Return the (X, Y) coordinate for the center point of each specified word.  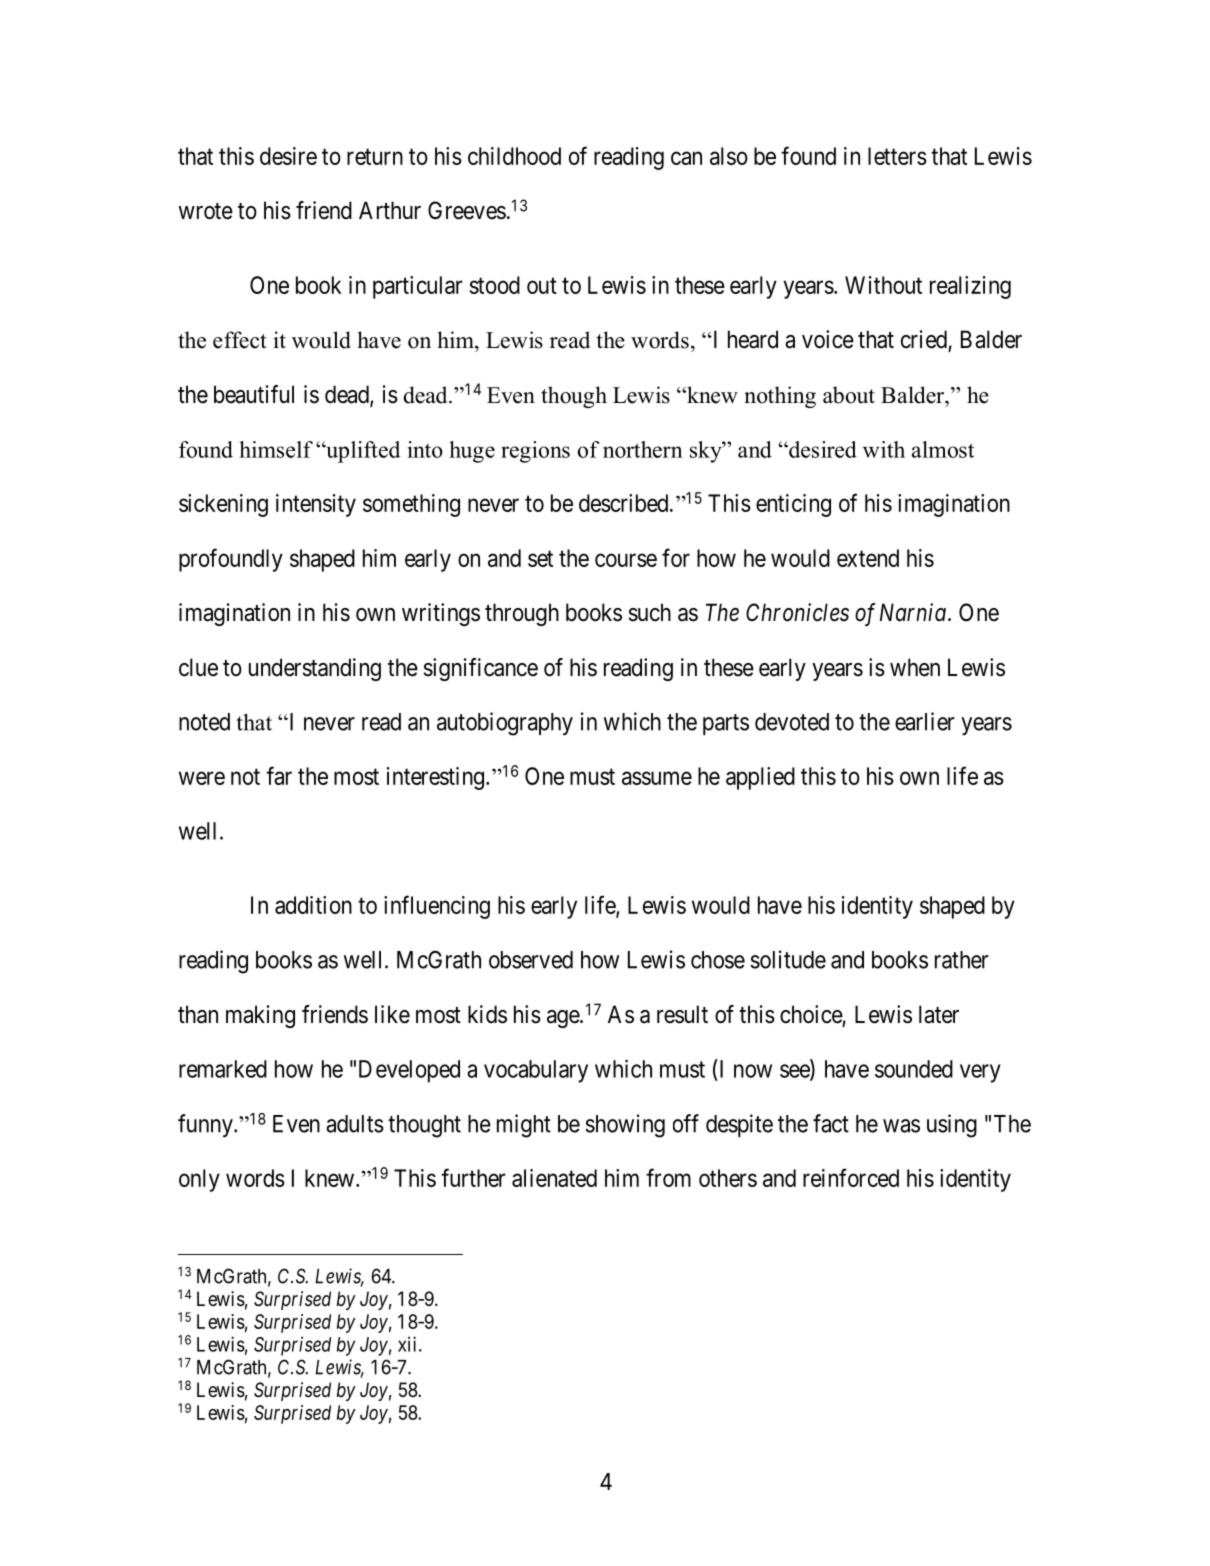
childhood (514, 156)
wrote (206, 211)
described (625, 503)
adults (355, 1124)
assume (657, 778)
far (279, 775)
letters (897, 156)
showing (625, 1126)
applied (760, 778)
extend (868, 558)
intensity (316, 505)
